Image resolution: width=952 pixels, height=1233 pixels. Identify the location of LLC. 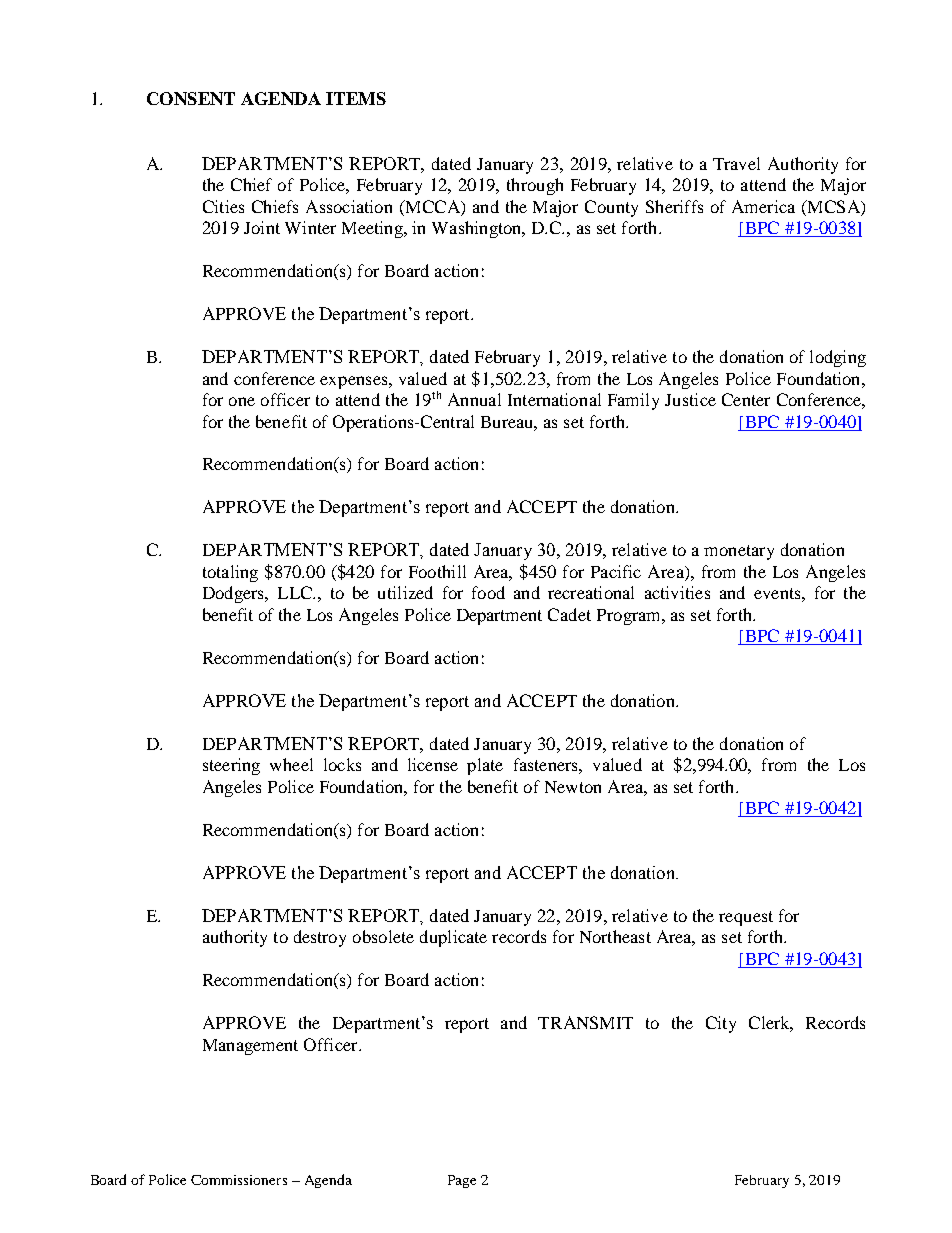
(296, 592).
